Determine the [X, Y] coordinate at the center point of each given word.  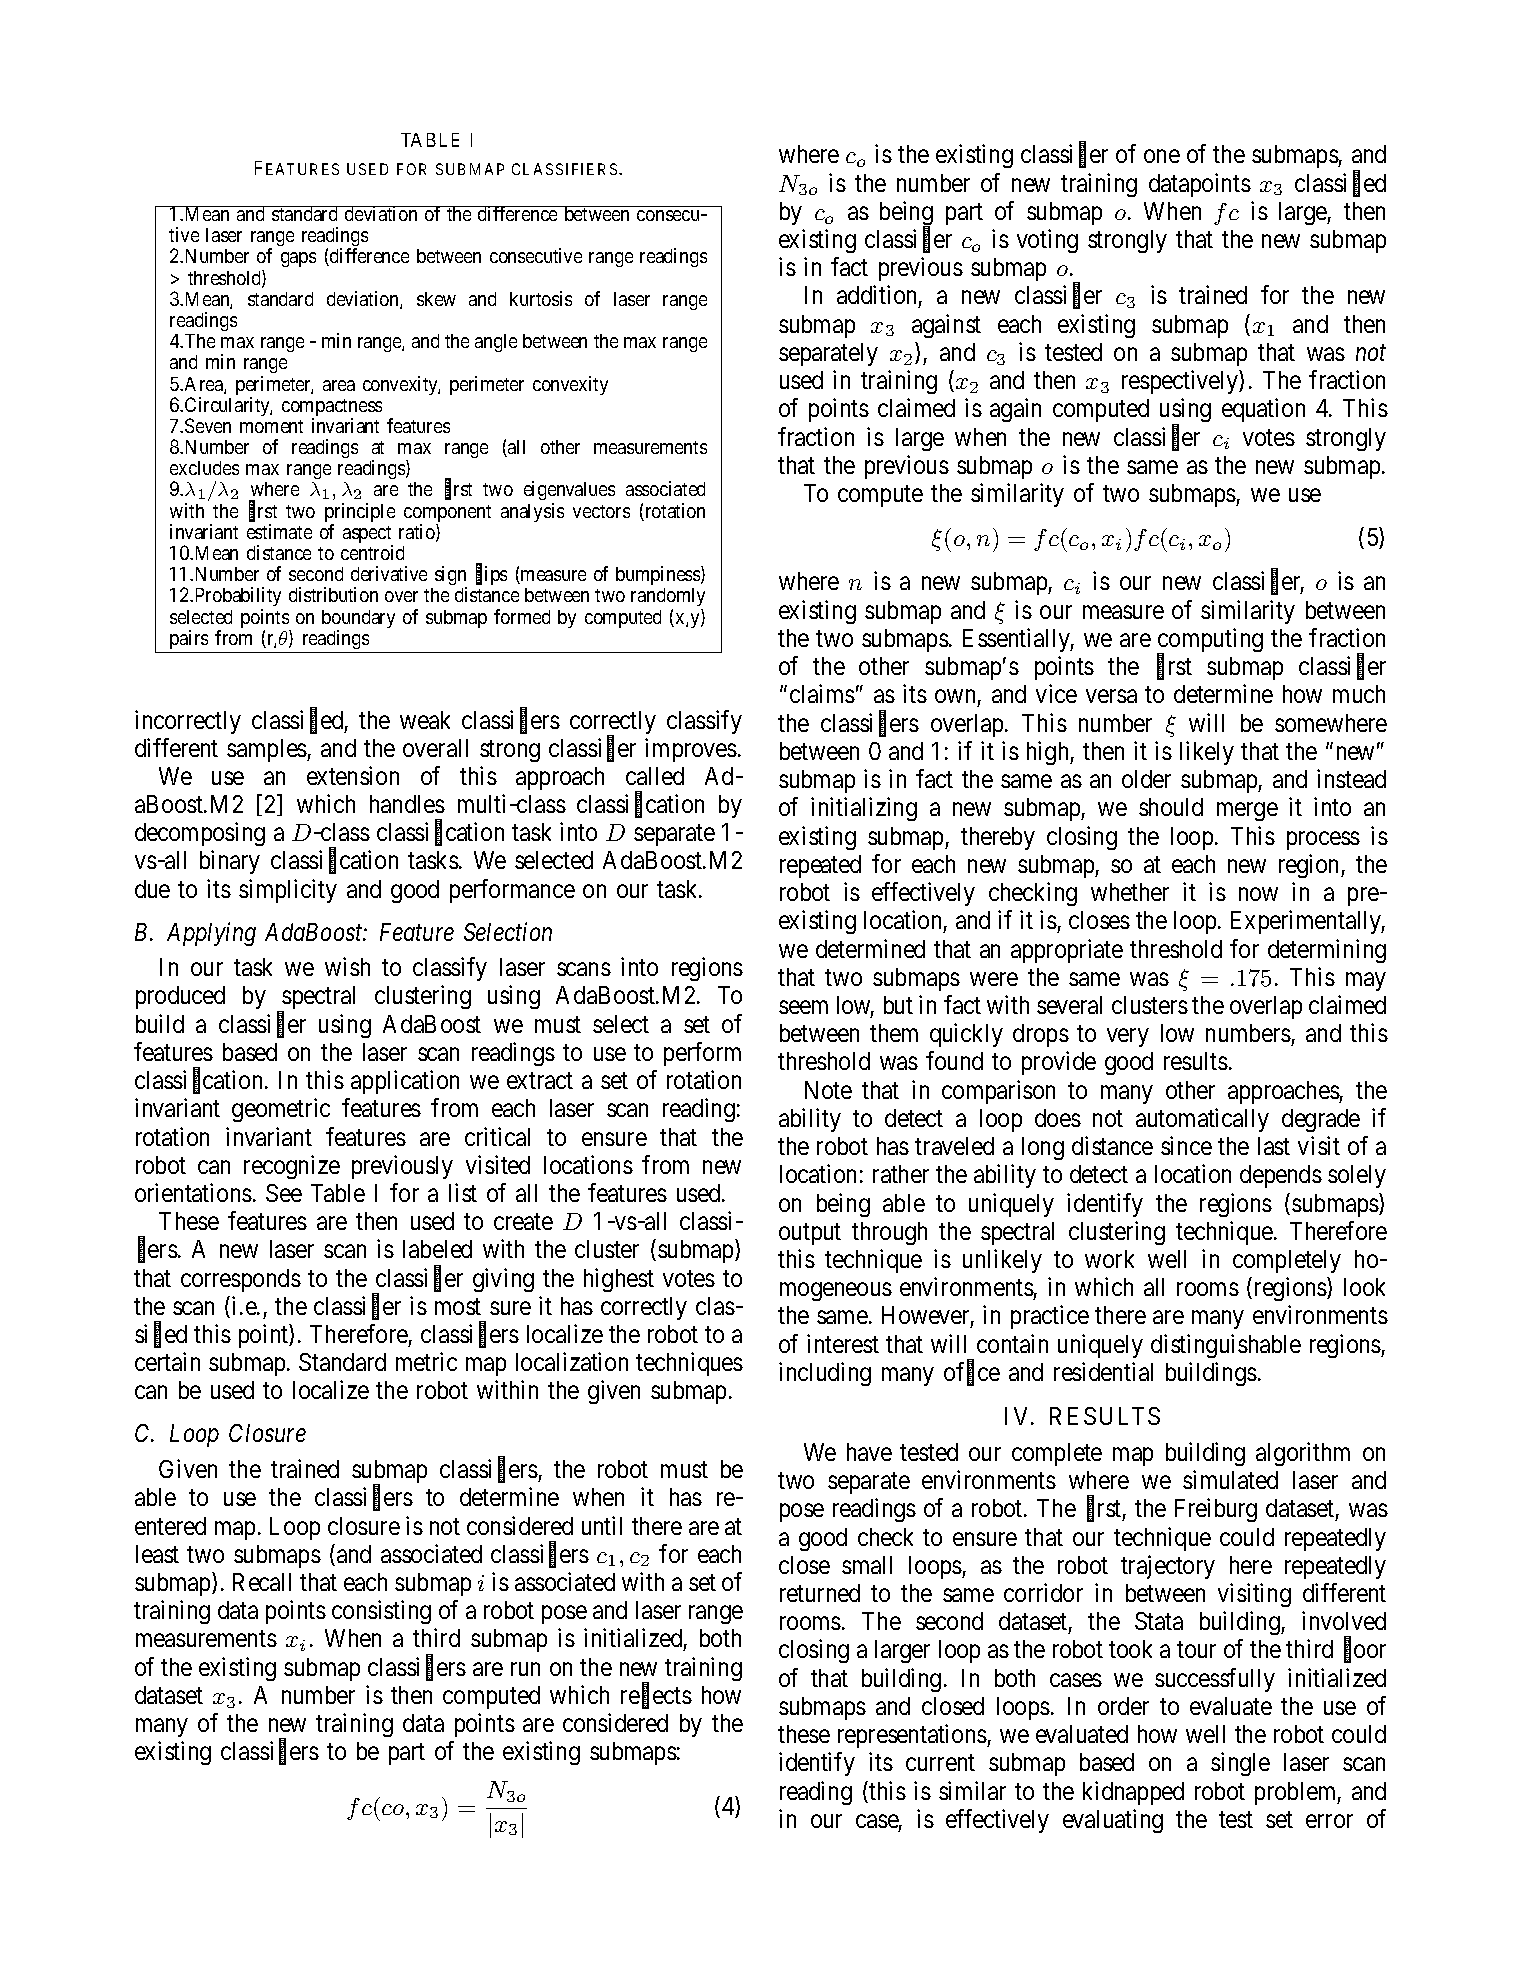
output [810, 1234]
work [1109, 1259]
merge [1247, 812]
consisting [381, 1612]
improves [691, 750]
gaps [298, 259]
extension [353, 775]
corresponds [241, 1280]
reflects [656, 1696]
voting [1047, 241]
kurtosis [541, 298]
